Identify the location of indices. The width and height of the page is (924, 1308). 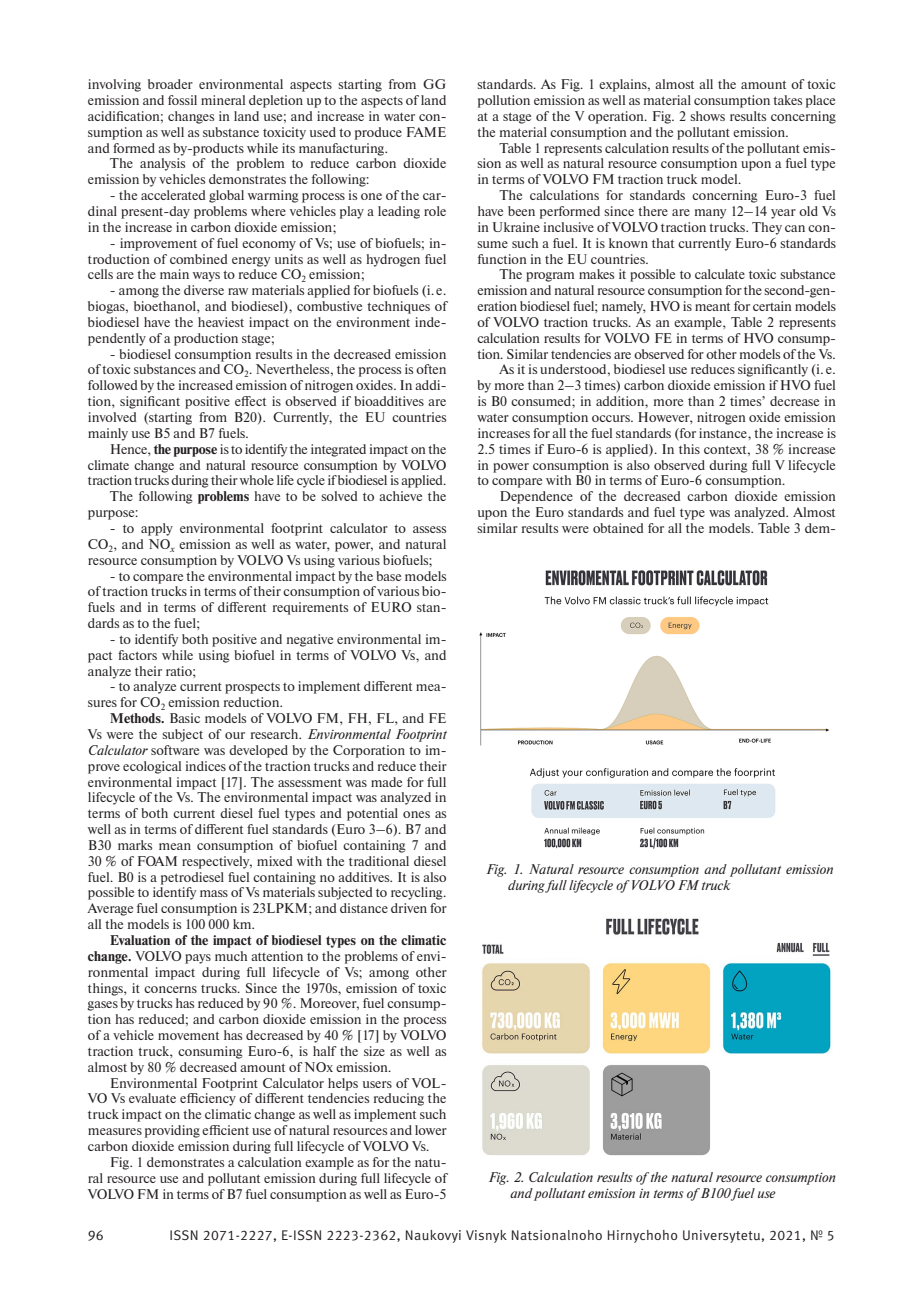
(206, 766).
